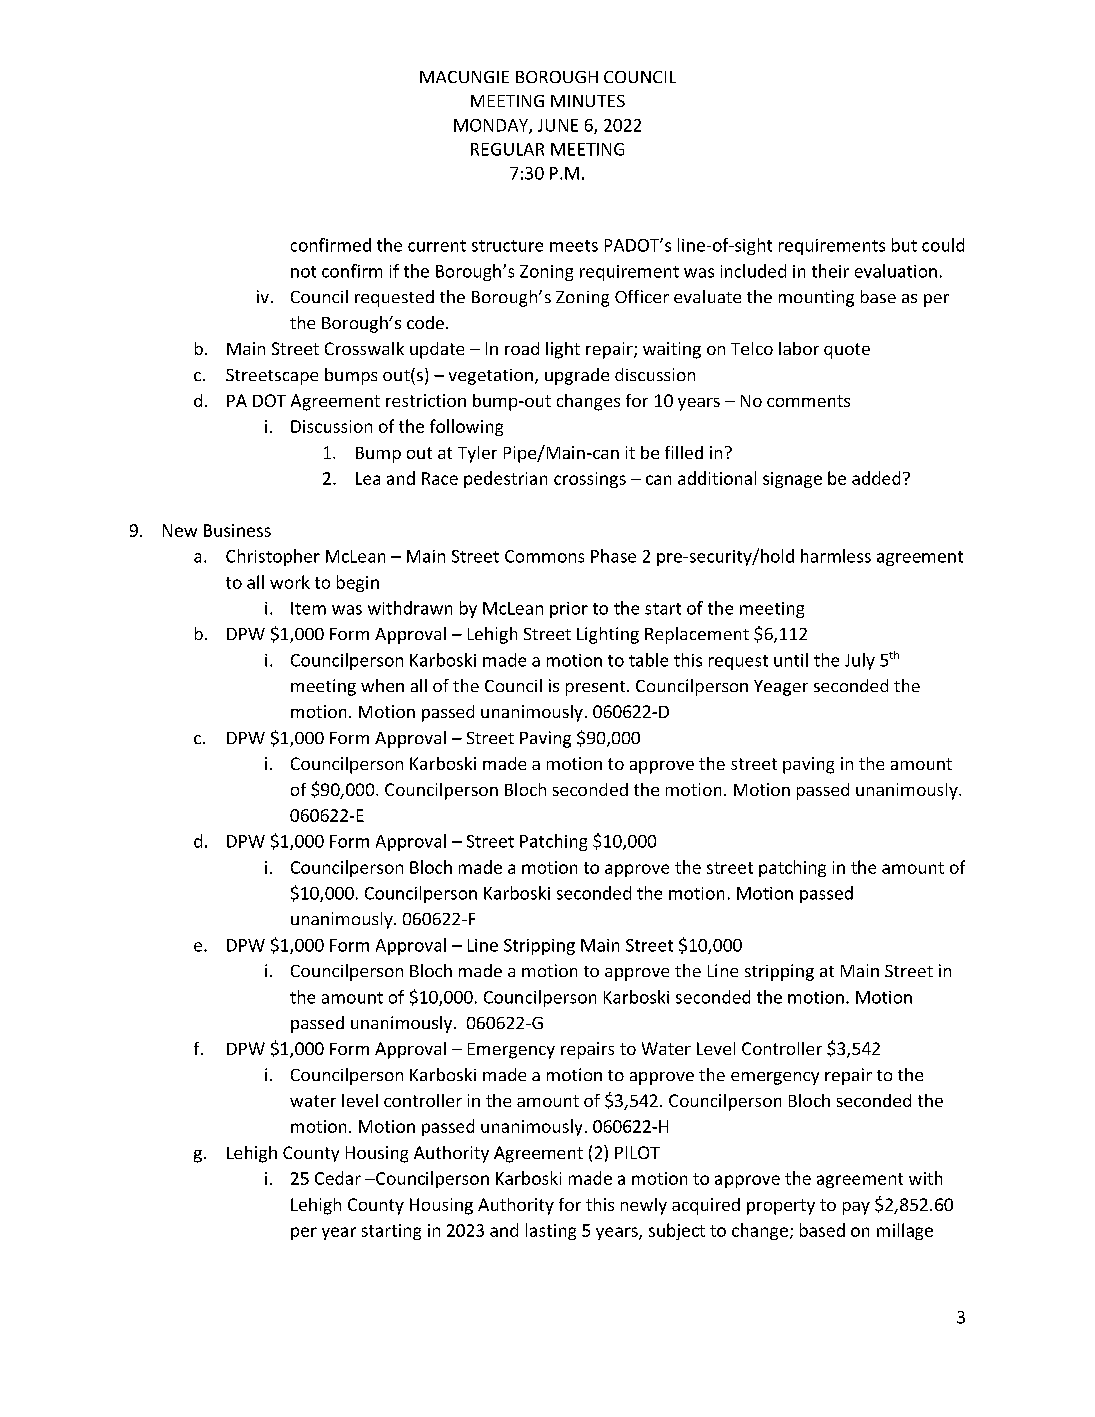  What do you see at coordinates (644, 1206) in the screenshot?
I see `newly` at bounding box center [644, 1206].
